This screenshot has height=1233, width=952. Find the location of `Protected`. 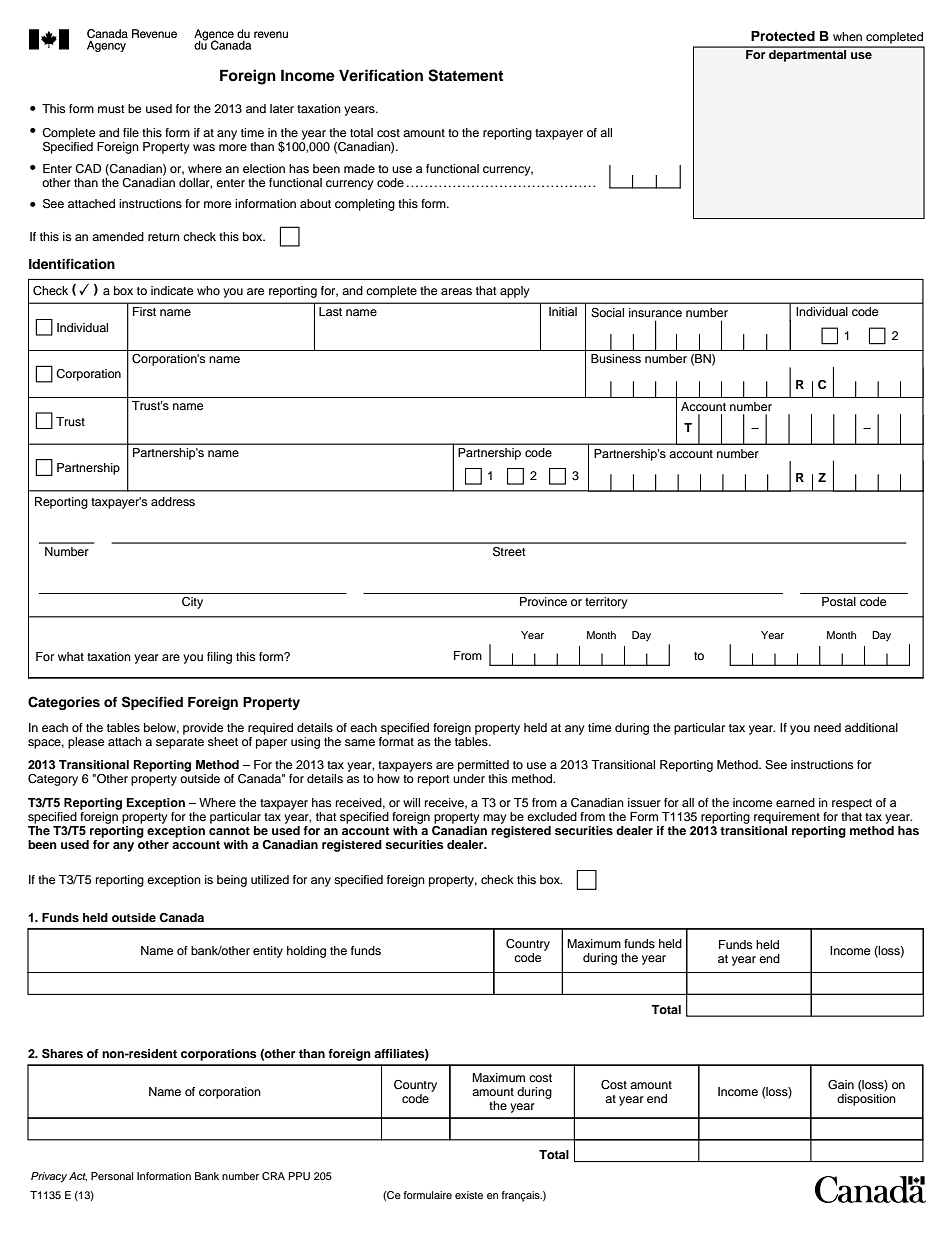

Protected is located at coordinates (783, 36).
